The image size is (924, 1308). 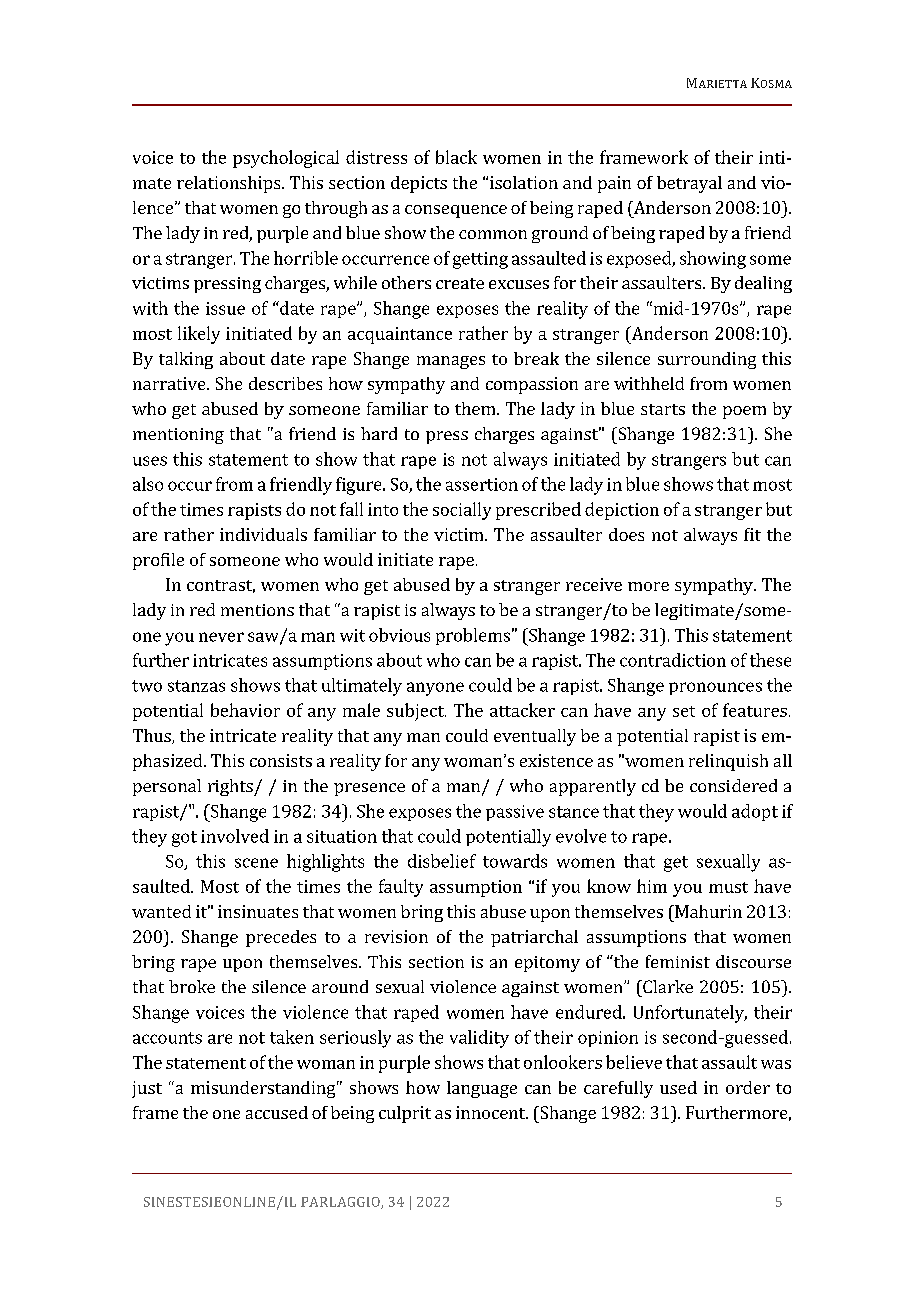 What do you see at coordinates (256, 863) in the screenshot?
I see `scene` at bounding box center [256, 863].
